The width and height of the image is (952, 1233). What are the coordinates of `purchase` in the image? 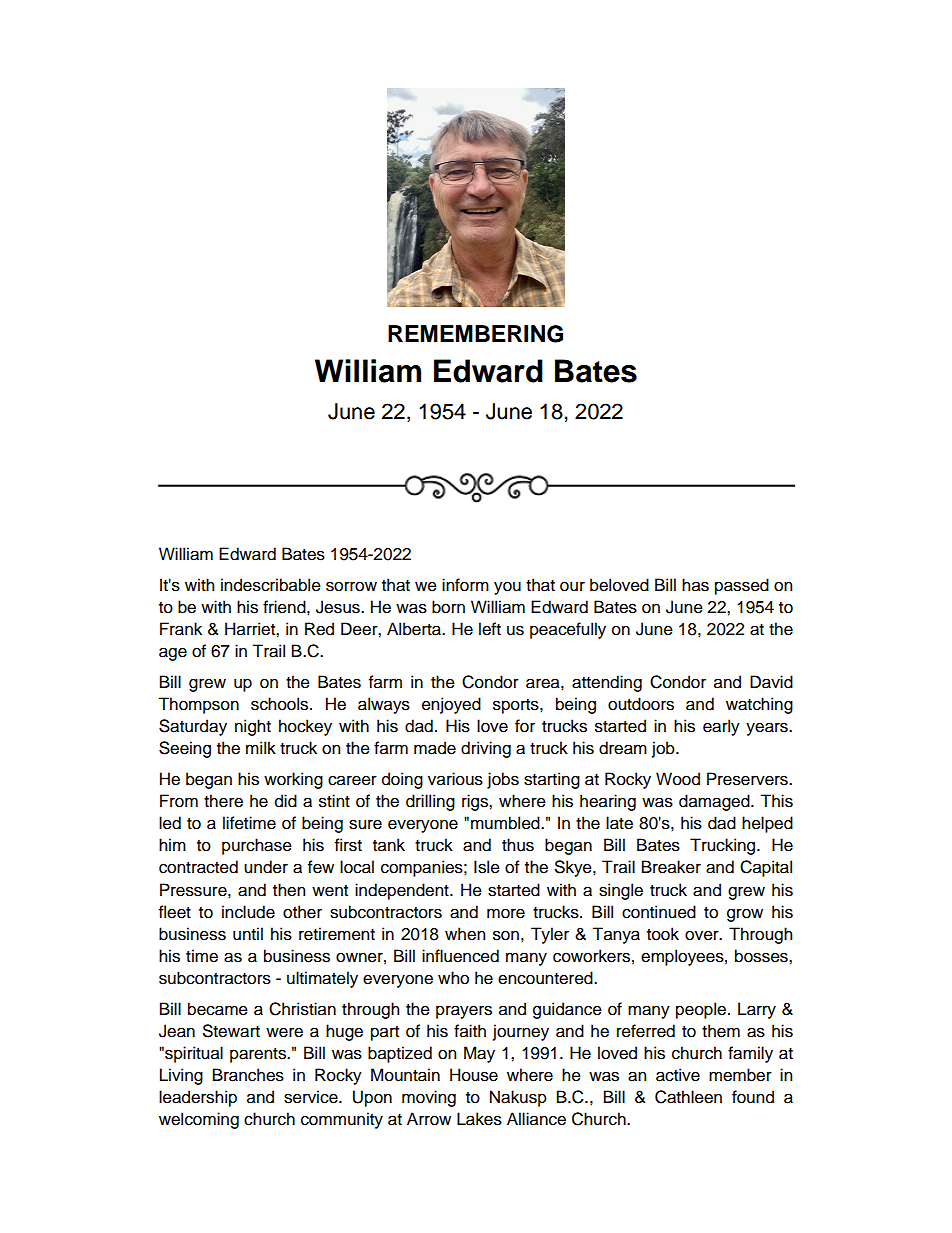 It's located at (257, 846).
